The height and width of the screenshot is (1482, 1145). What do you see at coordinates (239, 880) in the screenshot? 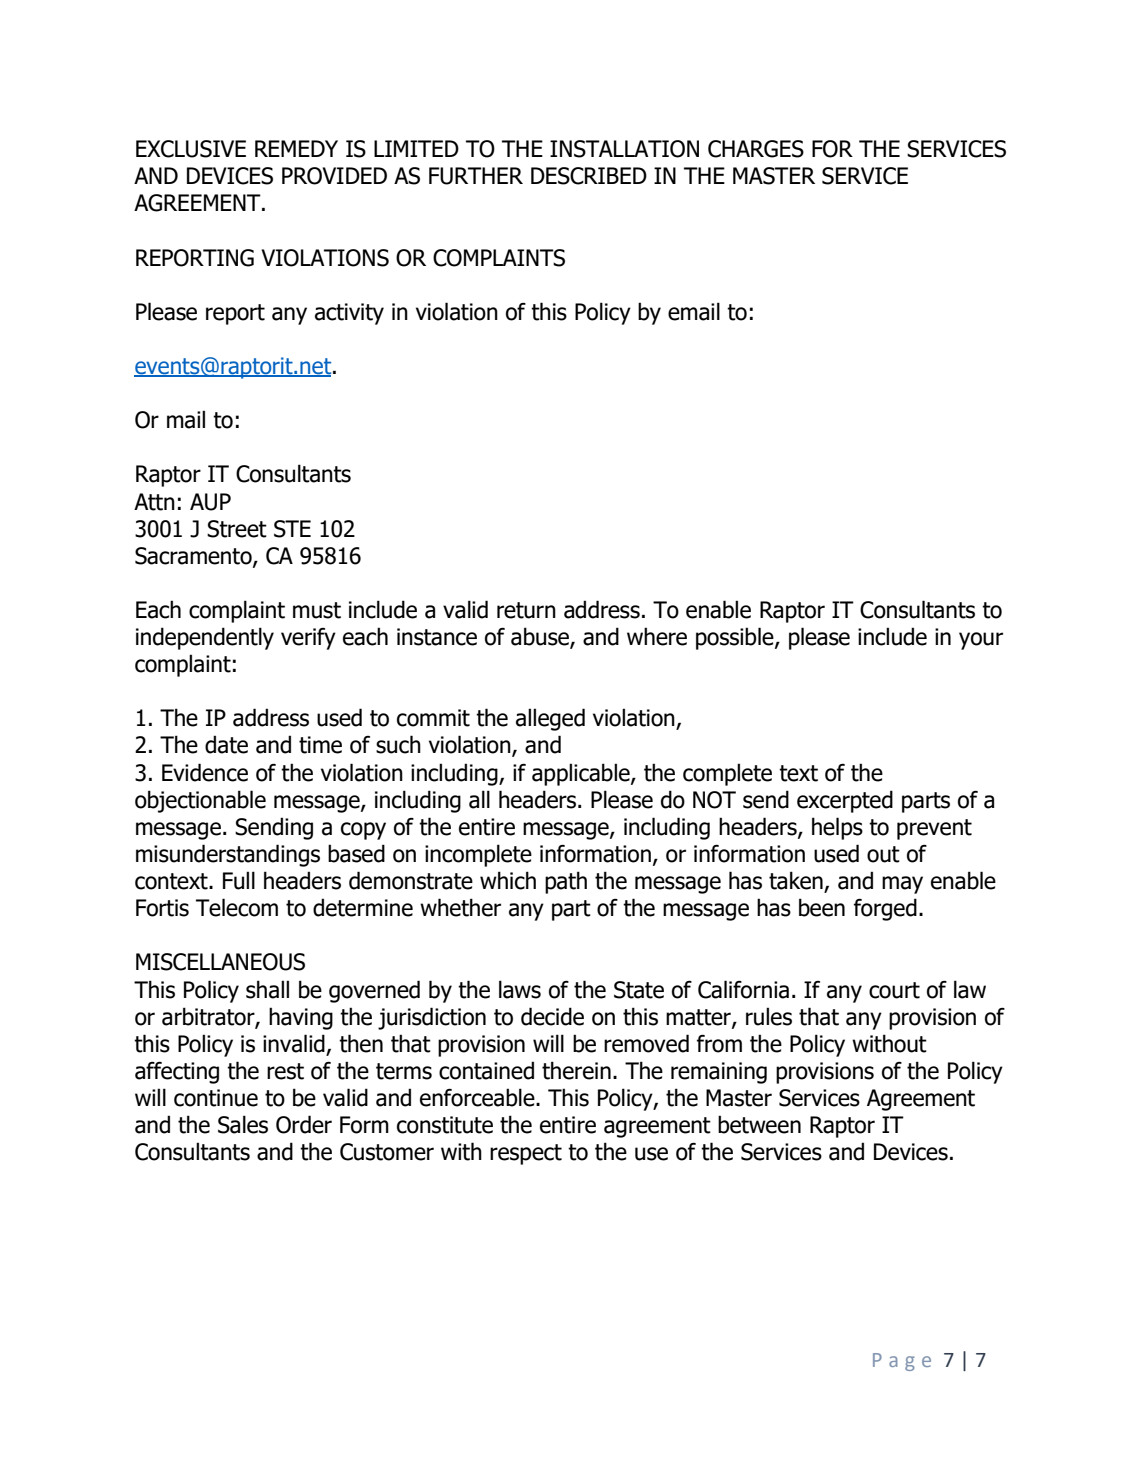
I see `Full` at bounding box center [239, 880].
